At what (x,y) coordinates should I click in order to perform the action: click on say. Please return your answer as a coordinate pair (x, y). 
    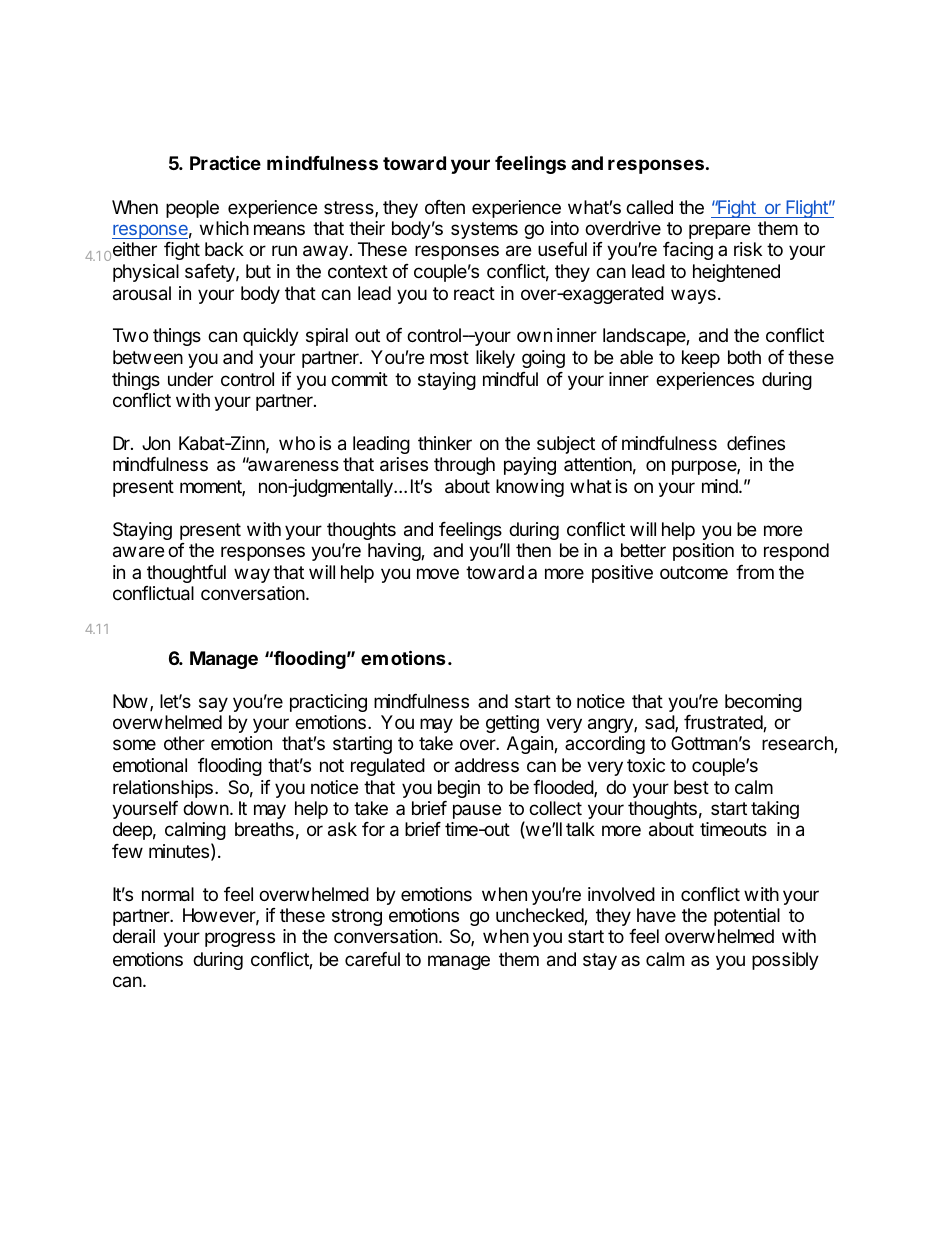
    Looking at the image, I should click on (213, 704).
